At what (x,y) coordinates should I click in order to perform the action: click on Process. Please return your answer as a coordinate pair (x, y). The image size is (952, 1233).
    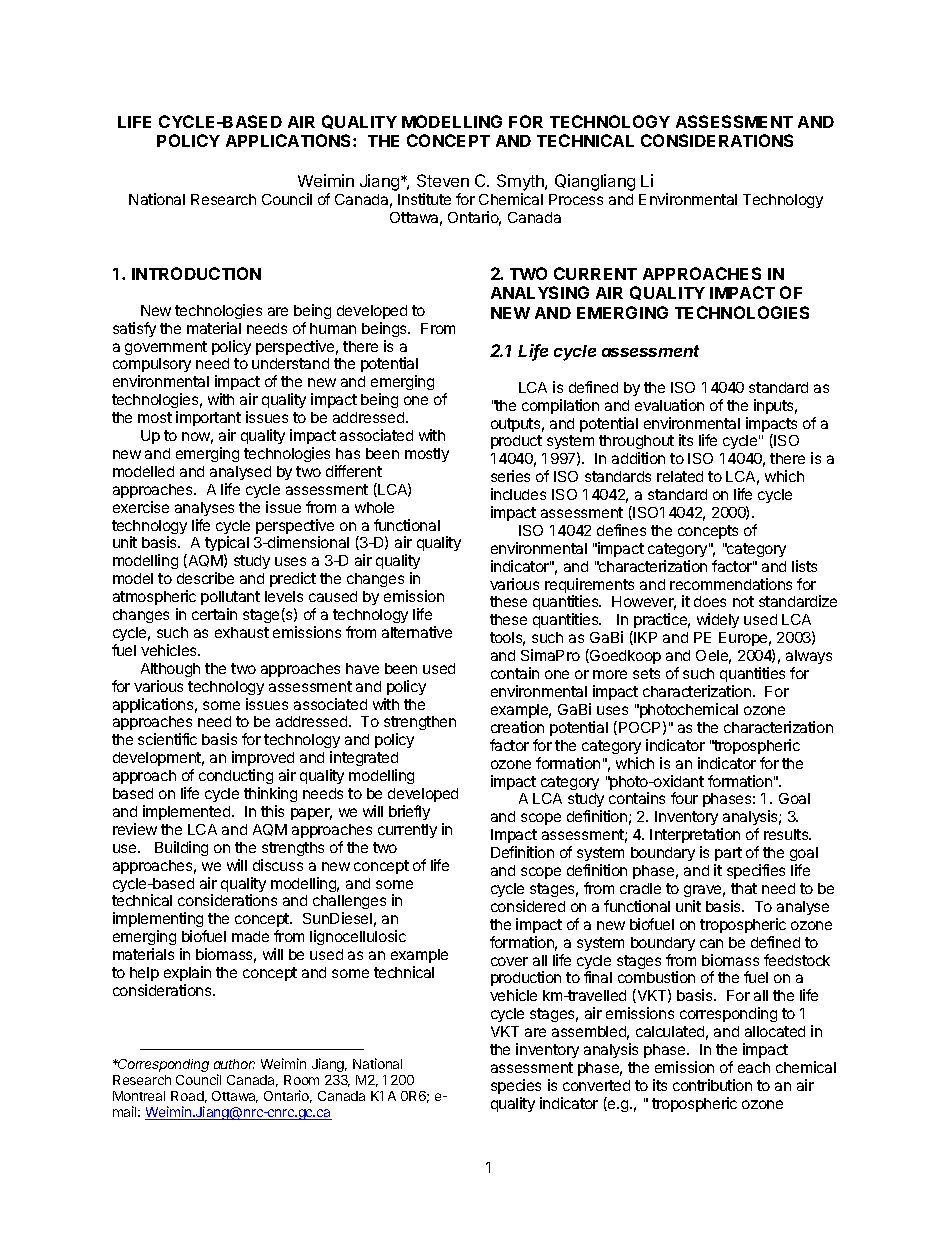
    Looking at the image, I should click on (576, 199).
